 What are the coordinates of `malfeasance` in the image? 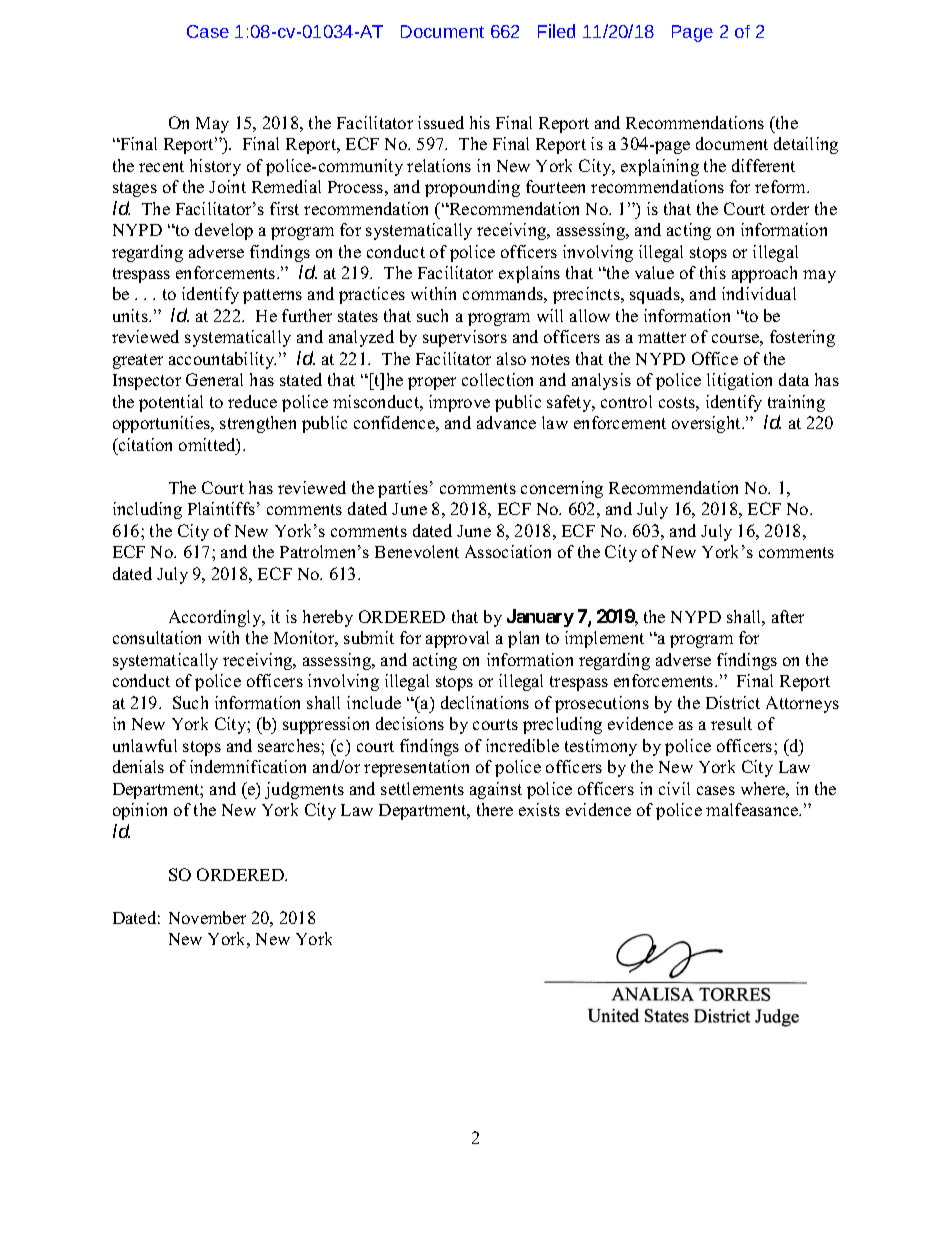 It's located at (753, 809).
